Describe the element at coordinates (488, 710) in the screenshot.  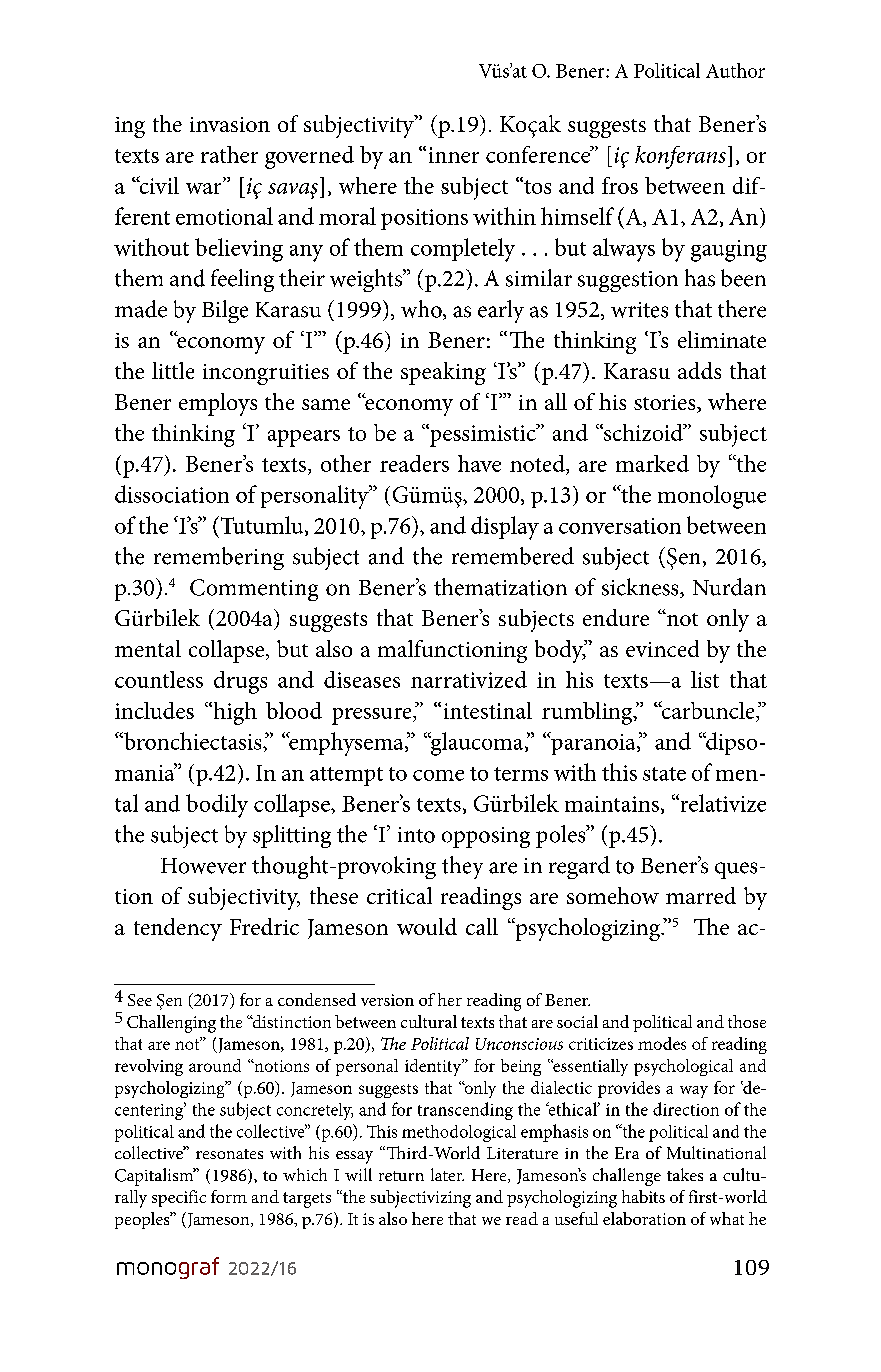
I see `intestinal` at that location.
